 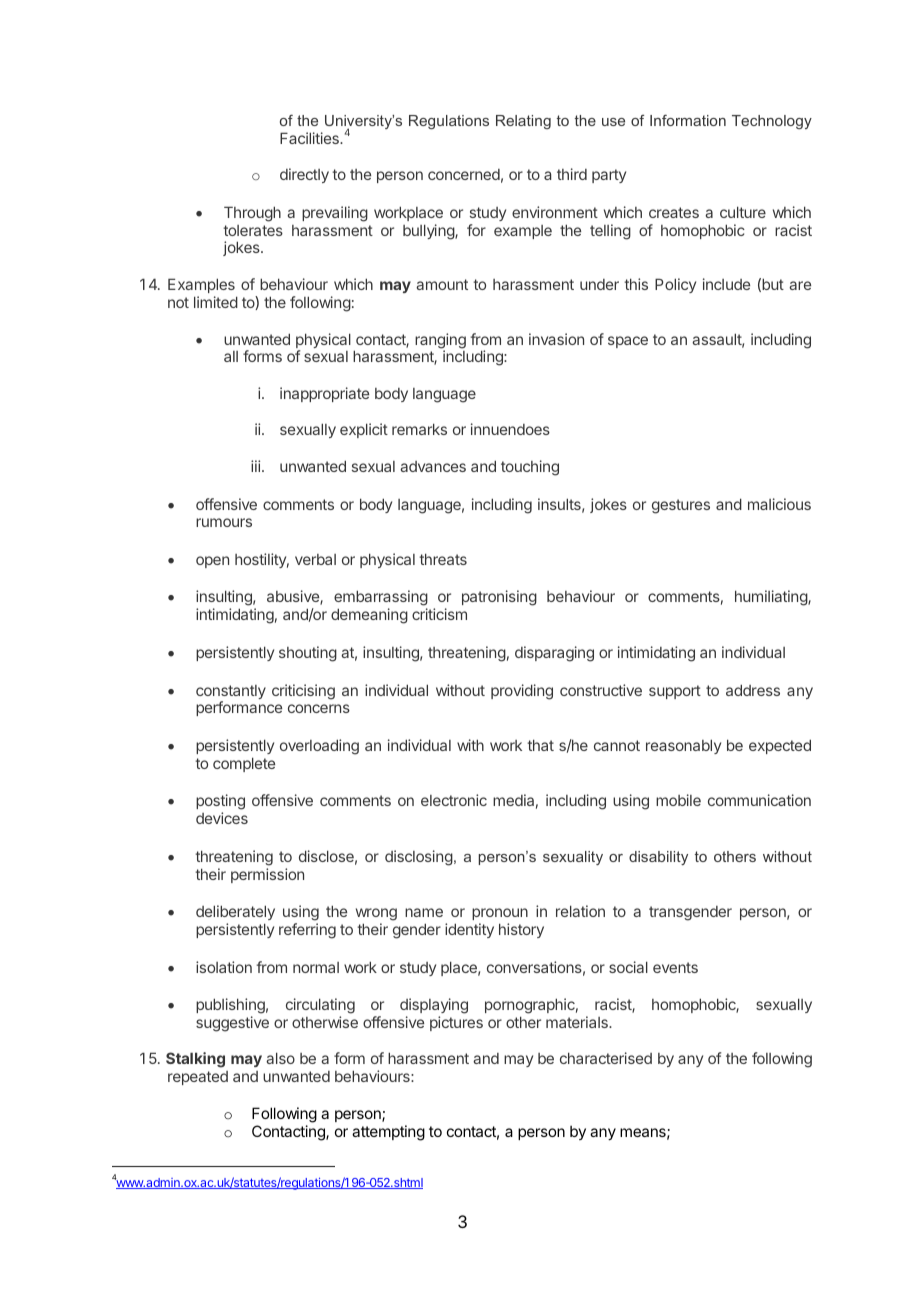 What do you see at coordinates (304, 175) in the page?
I see `directly` at bounding box center [304, 175].
